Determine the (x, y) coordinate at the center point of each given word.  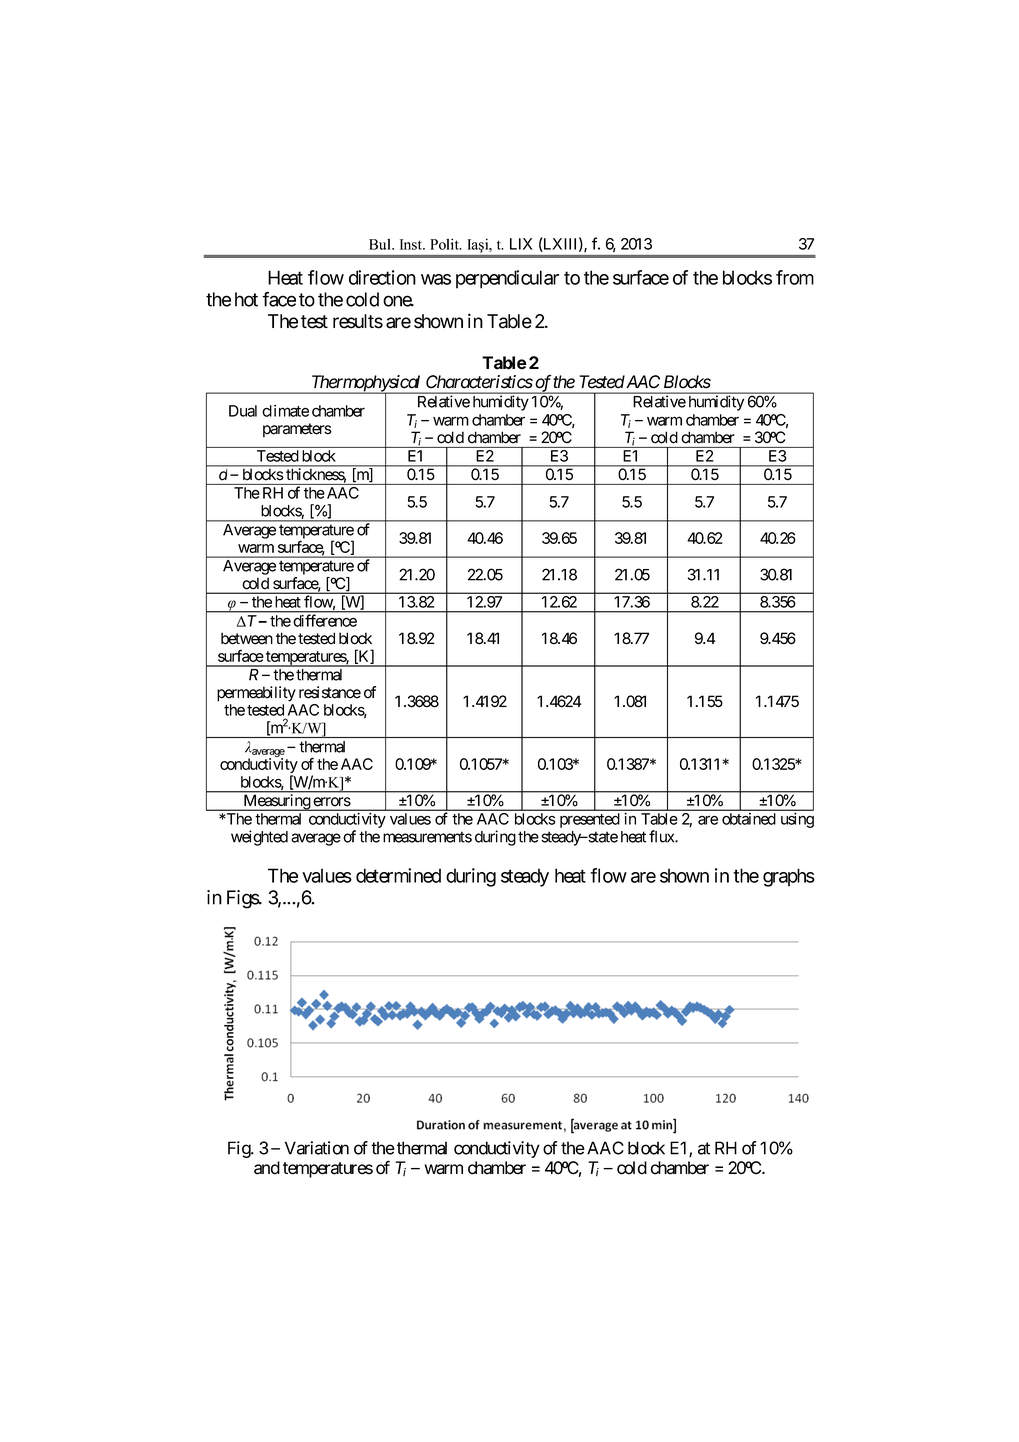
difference (325, 620)
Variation (317, 1148)
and (267, 1168)
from (795, 277)
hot (246, 299)
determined (398, 875)
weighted (259, 838)
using (797, 820)
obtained (749, 819)
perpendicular (507, 279)
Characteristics (479, 382)
